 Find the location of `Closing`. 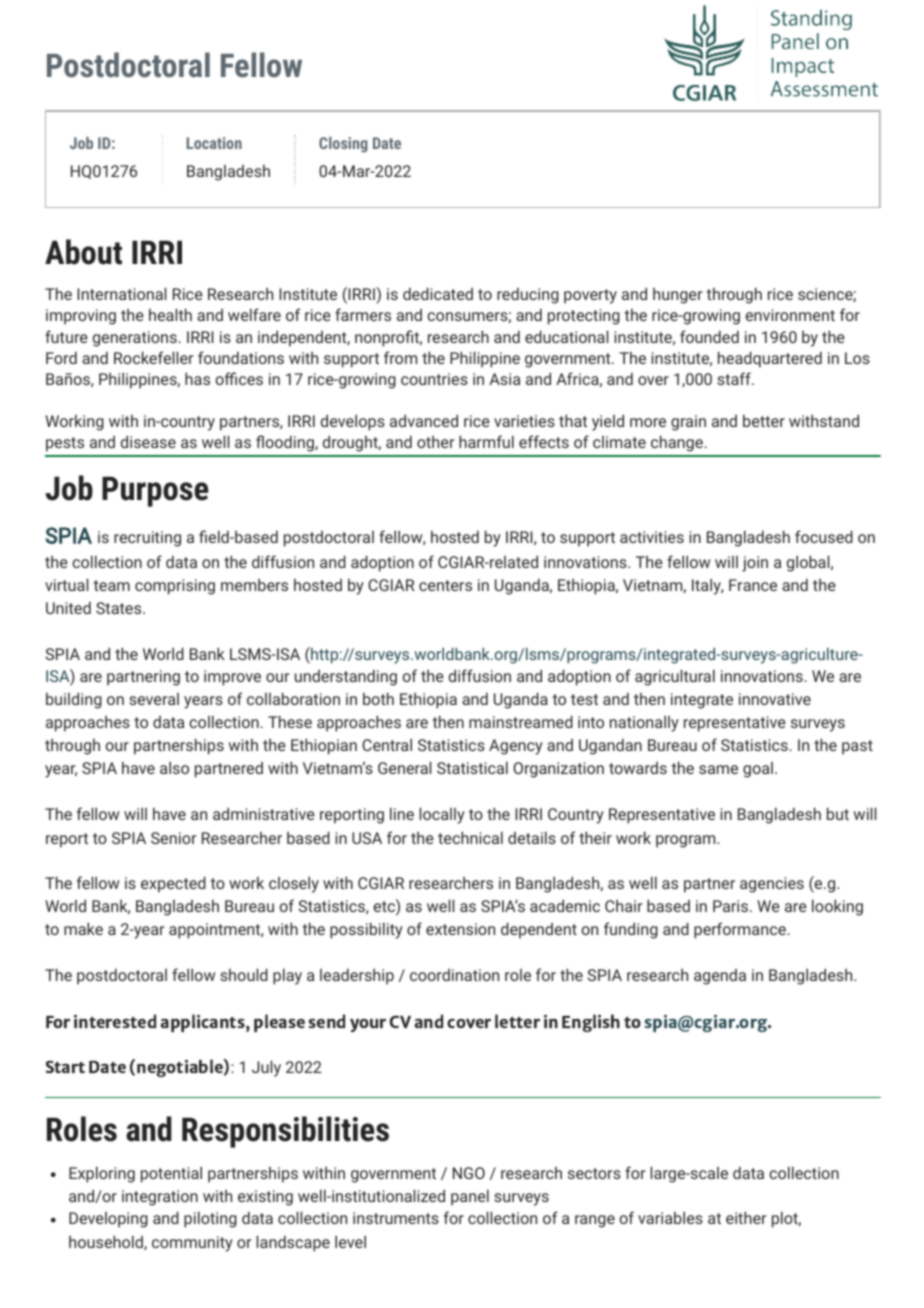

Closing is located at coordinates (343, 145).
